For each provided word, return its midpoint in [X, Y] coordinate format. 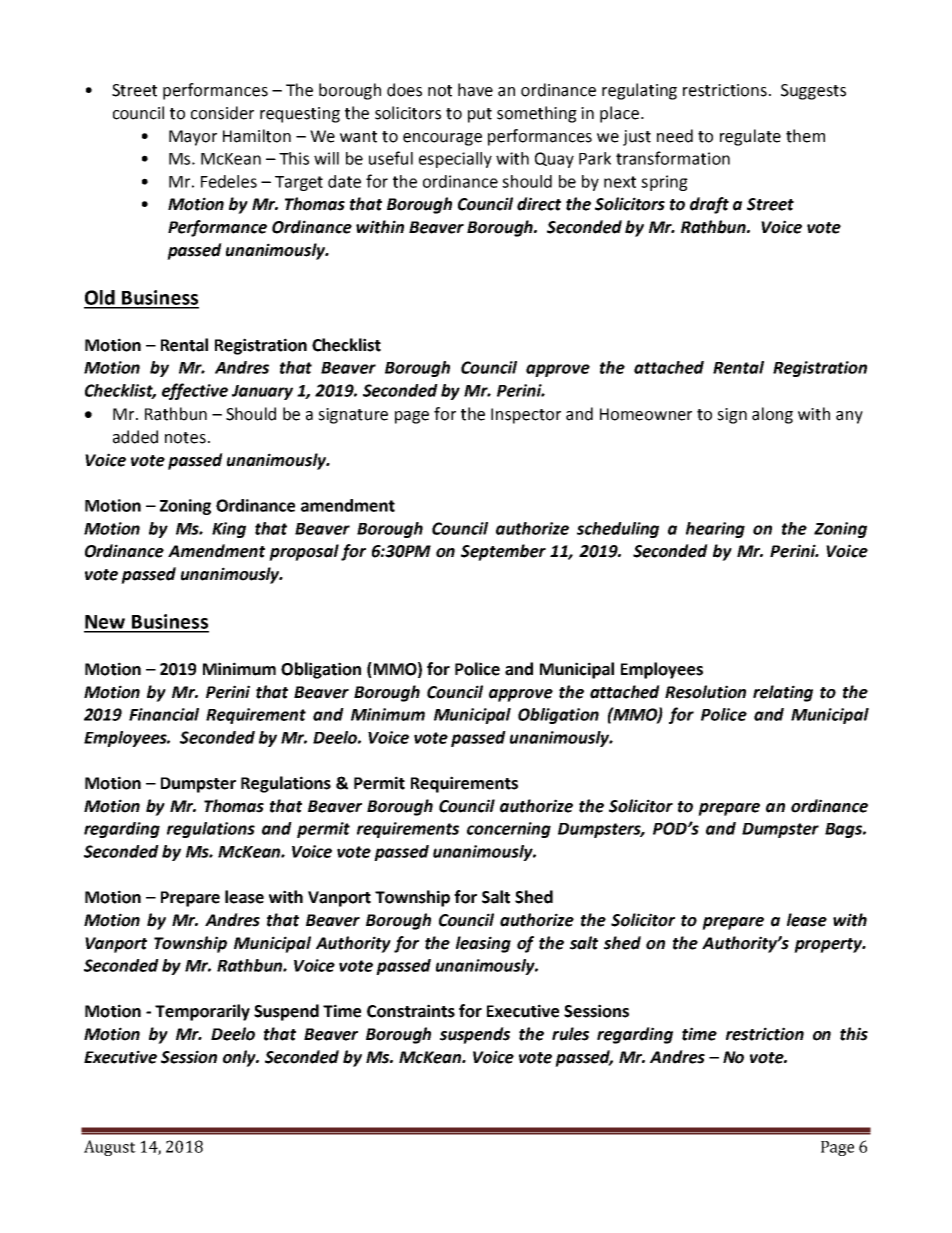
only [241, 1058]
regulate [750, 137]
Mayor [193, 138]
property [829, 945]
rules [570, 1034]
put [480, 115]
